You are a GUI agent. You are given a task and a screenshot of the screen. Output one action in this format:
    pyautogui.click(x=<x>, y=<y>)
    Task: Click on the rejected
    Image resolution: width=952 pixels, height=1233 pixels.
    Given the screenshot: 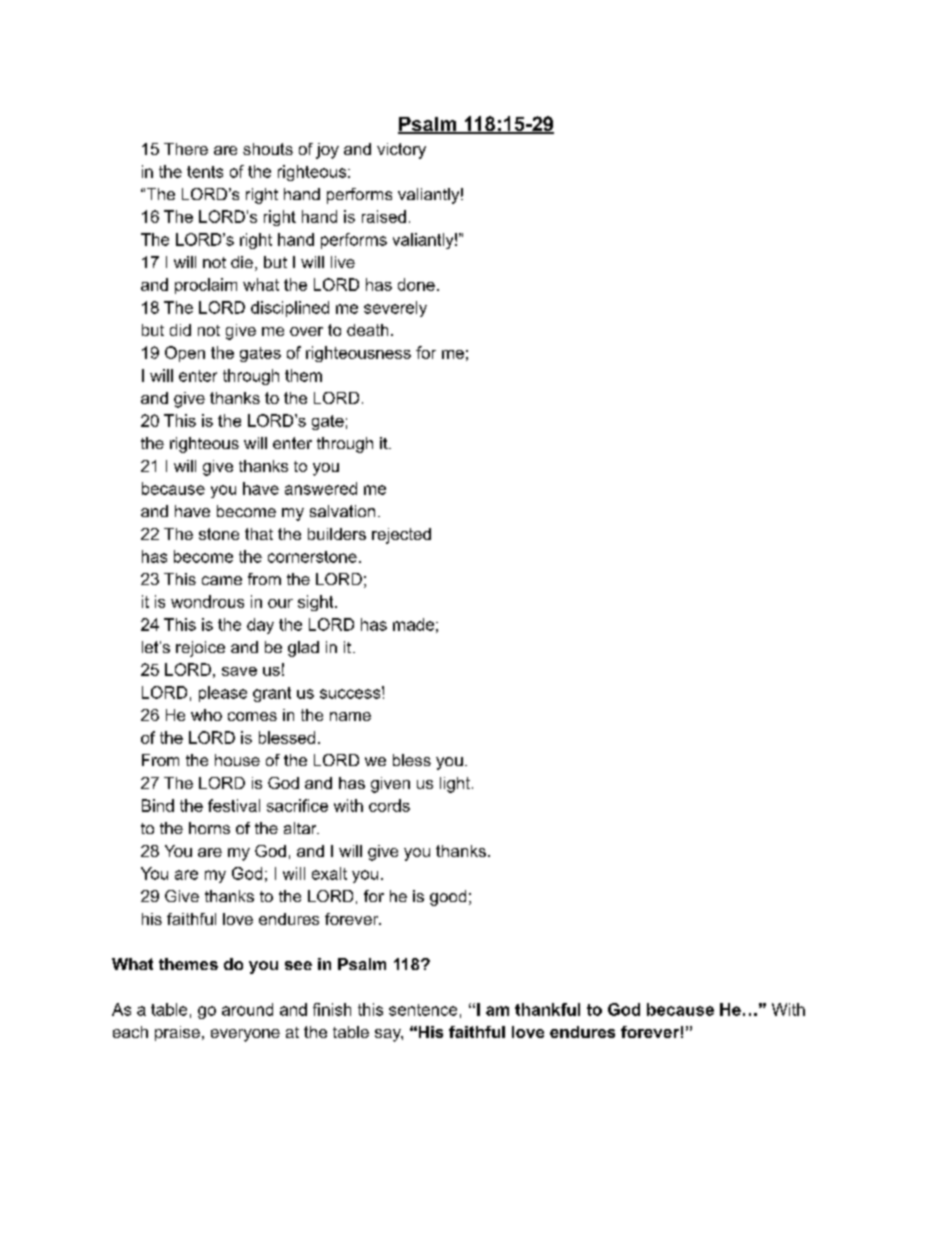 What is the action you would take?
    pyautogui.click(x=401, y=536)
